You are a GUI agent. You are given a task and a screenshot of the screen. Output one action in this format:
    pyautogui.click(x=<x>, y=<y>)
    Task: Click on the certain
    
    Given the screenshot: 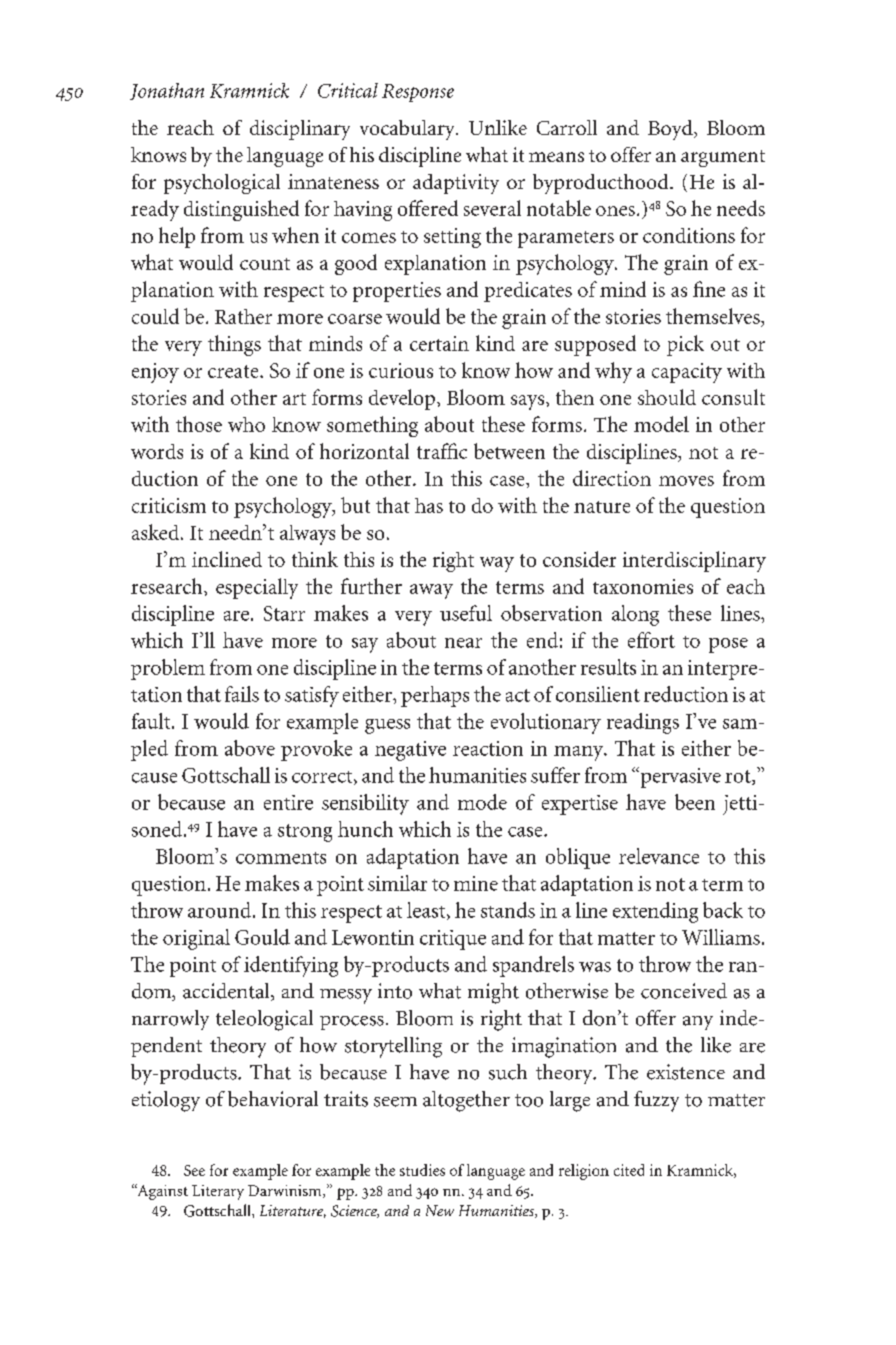 What is the action you would take?
    pyautogui.click(x=439, y=343)
